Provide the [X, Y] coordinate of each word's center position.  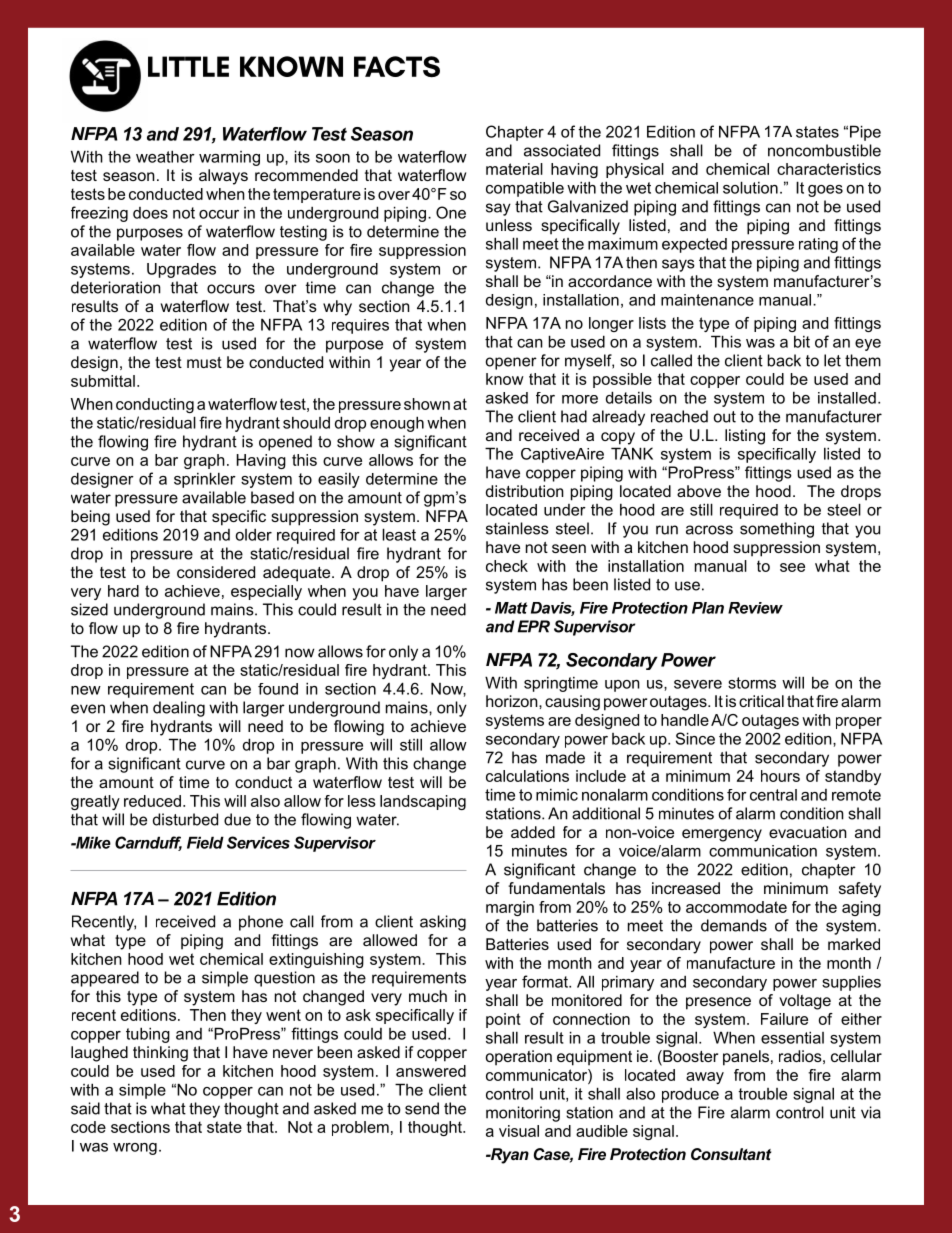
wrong [135, 1149]
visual [519, 1131]
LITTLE [188, 66]
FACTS [397, 66]
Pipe [865, 133]
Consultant [731, 1154]
